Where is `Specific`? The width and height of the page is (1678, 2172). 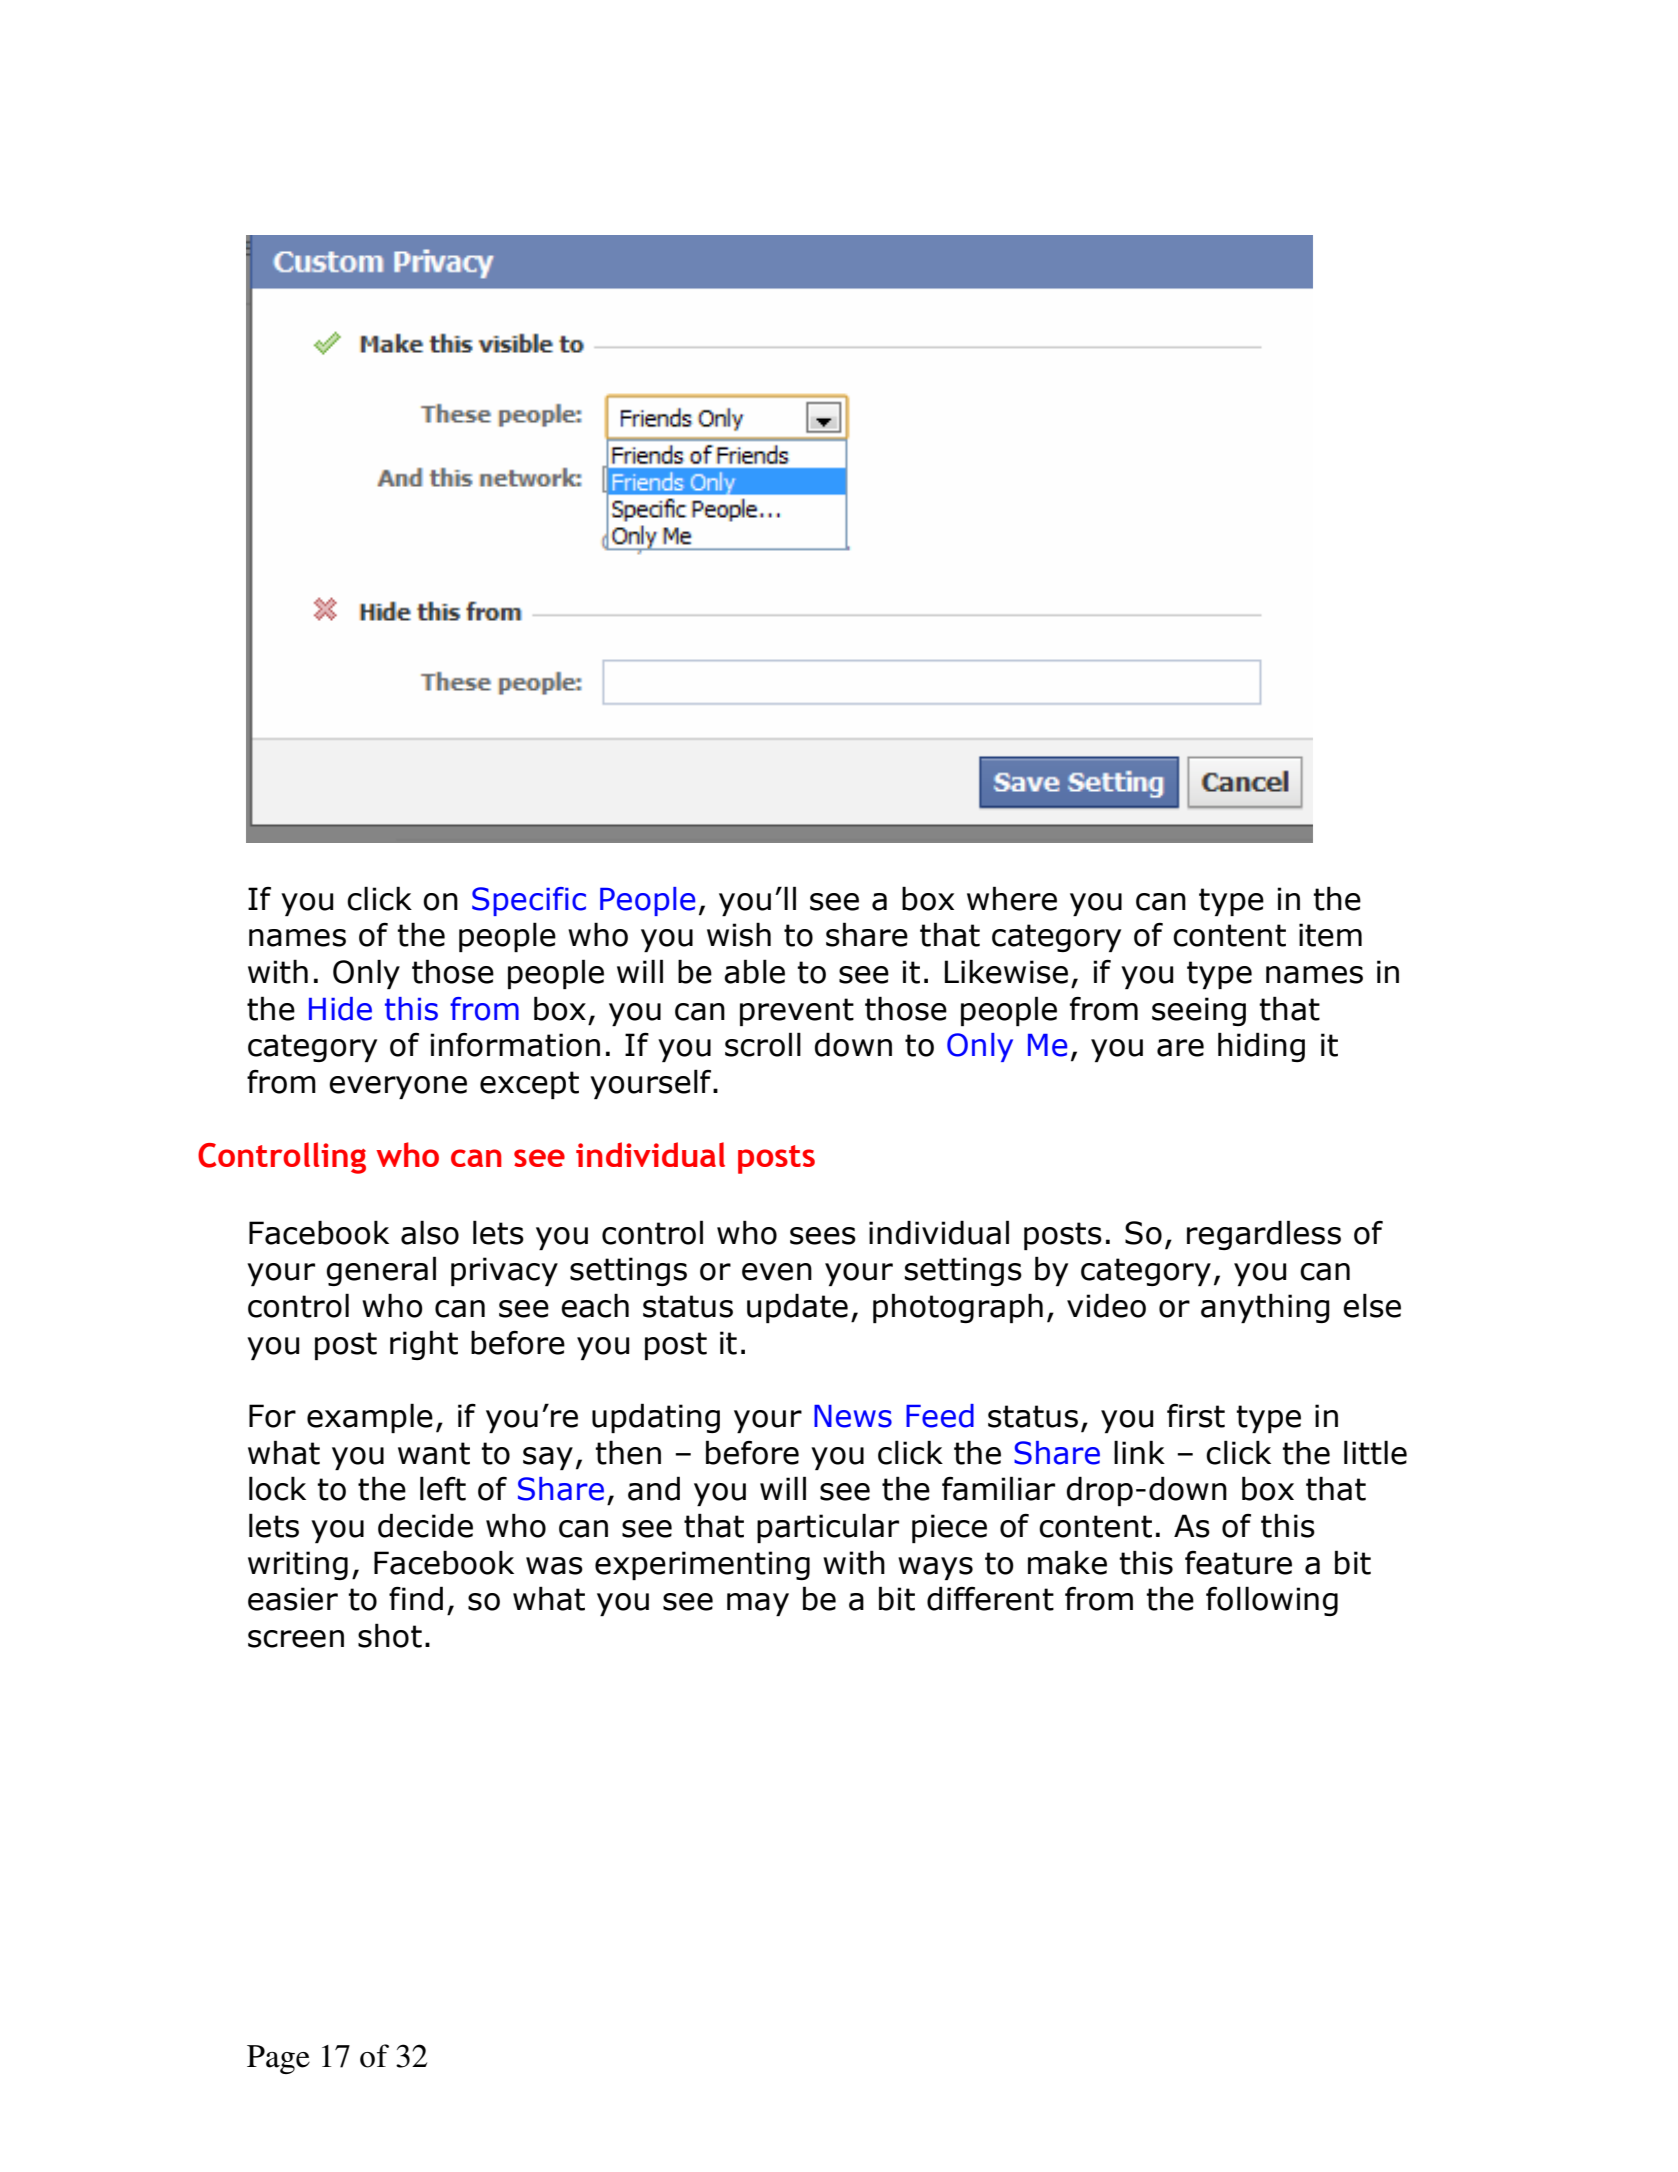
Specific is located at coordinates (529, 901).
